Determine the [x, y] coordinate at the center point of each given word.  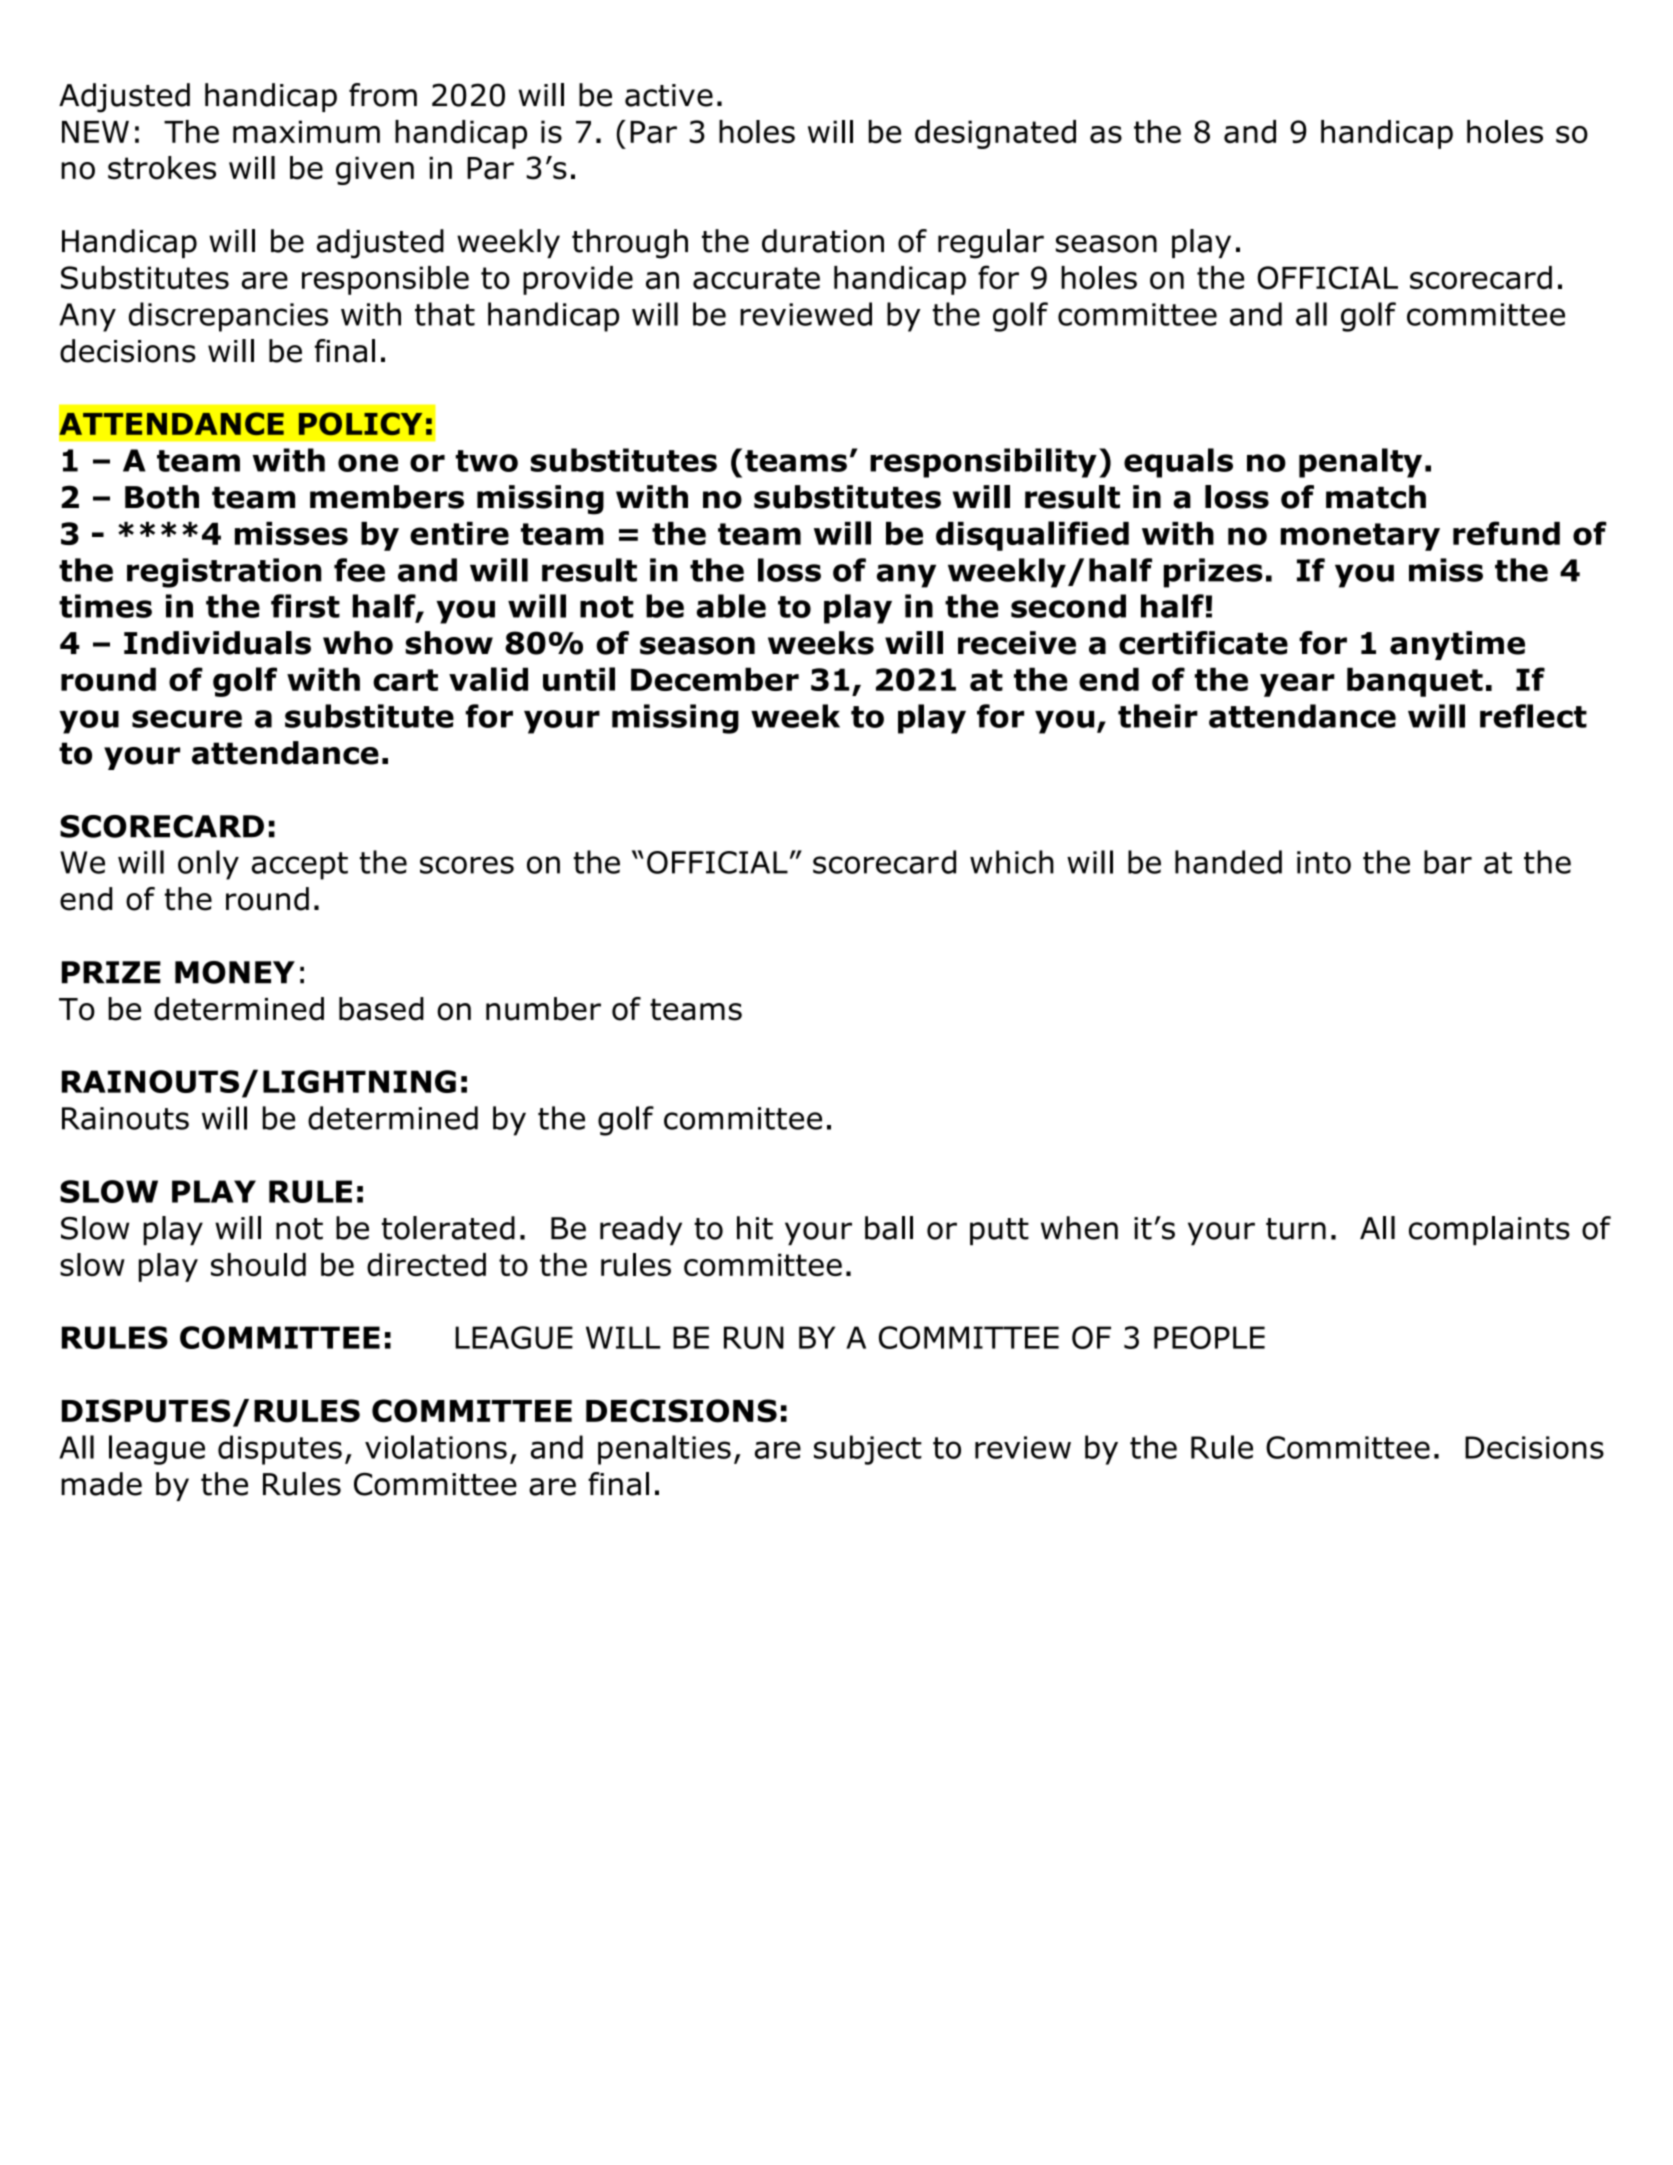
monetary [1360, 537]
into [1324, 862]
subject [868, 1450]
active [669, 95]
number [543, 1009]
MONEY [235, 972]
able [731, 606]
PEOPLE [1209, 1337]
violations [436, 1447]
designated [995, 134]
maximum [306, 131]
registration [224, 573]
